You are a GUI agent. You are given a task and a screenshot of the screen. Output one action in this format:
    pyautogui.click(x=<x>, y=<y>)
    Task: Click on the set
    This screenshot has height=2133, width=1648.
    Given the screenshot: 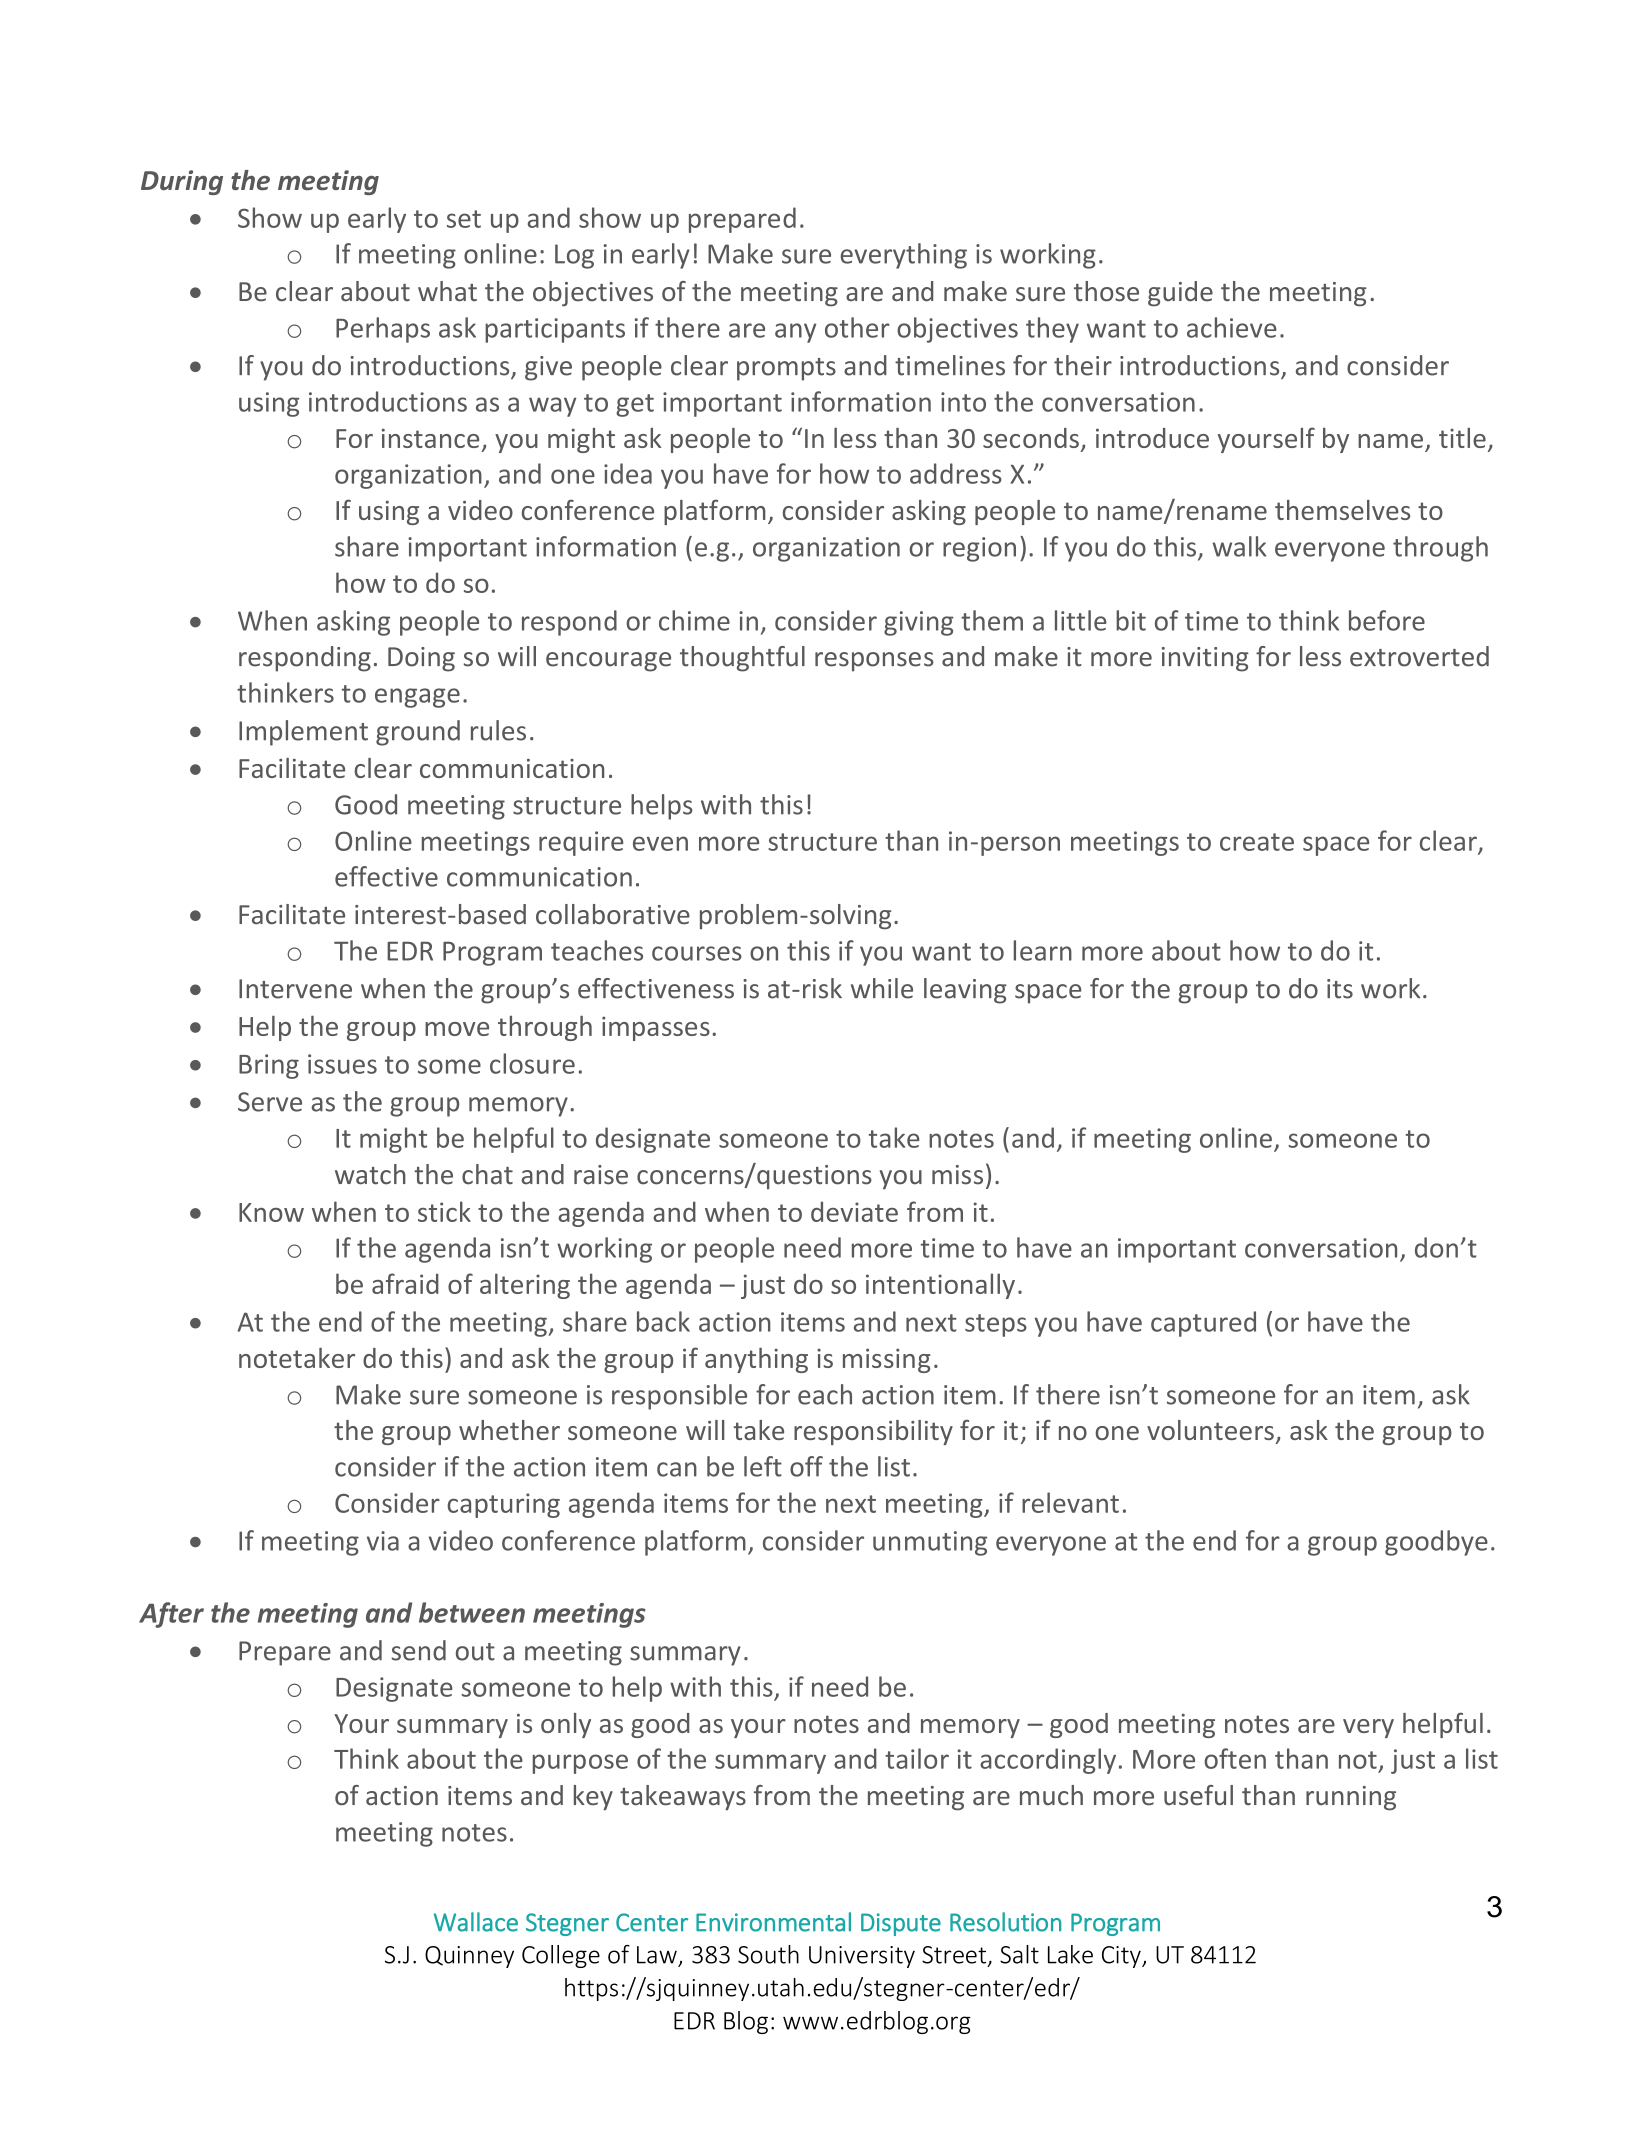 What is the action you would take?
    pyautogui.click(x=464, y=219)
